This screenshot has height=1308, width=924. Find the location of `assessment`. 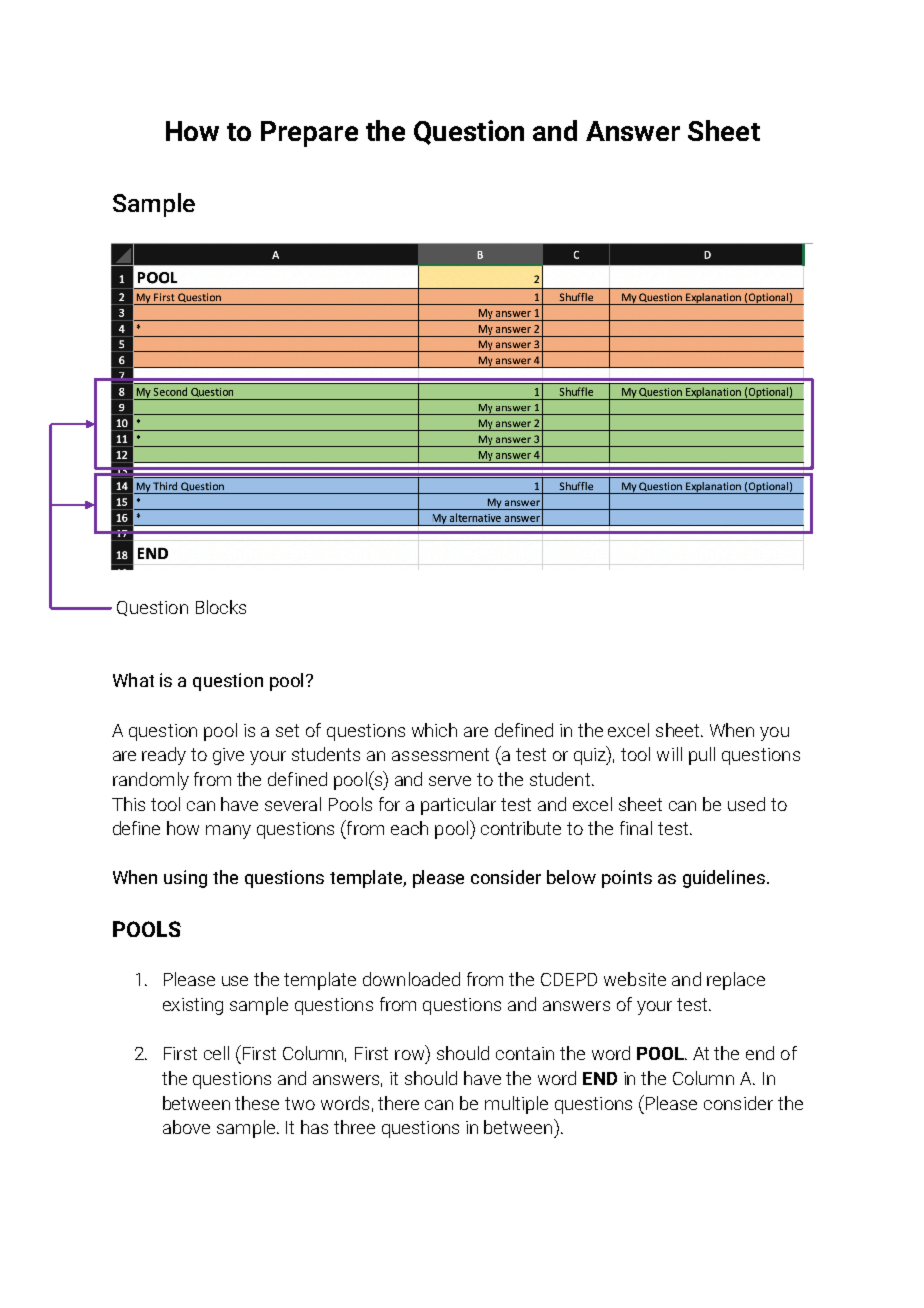

assessment is located at coordinates (440, 754).
